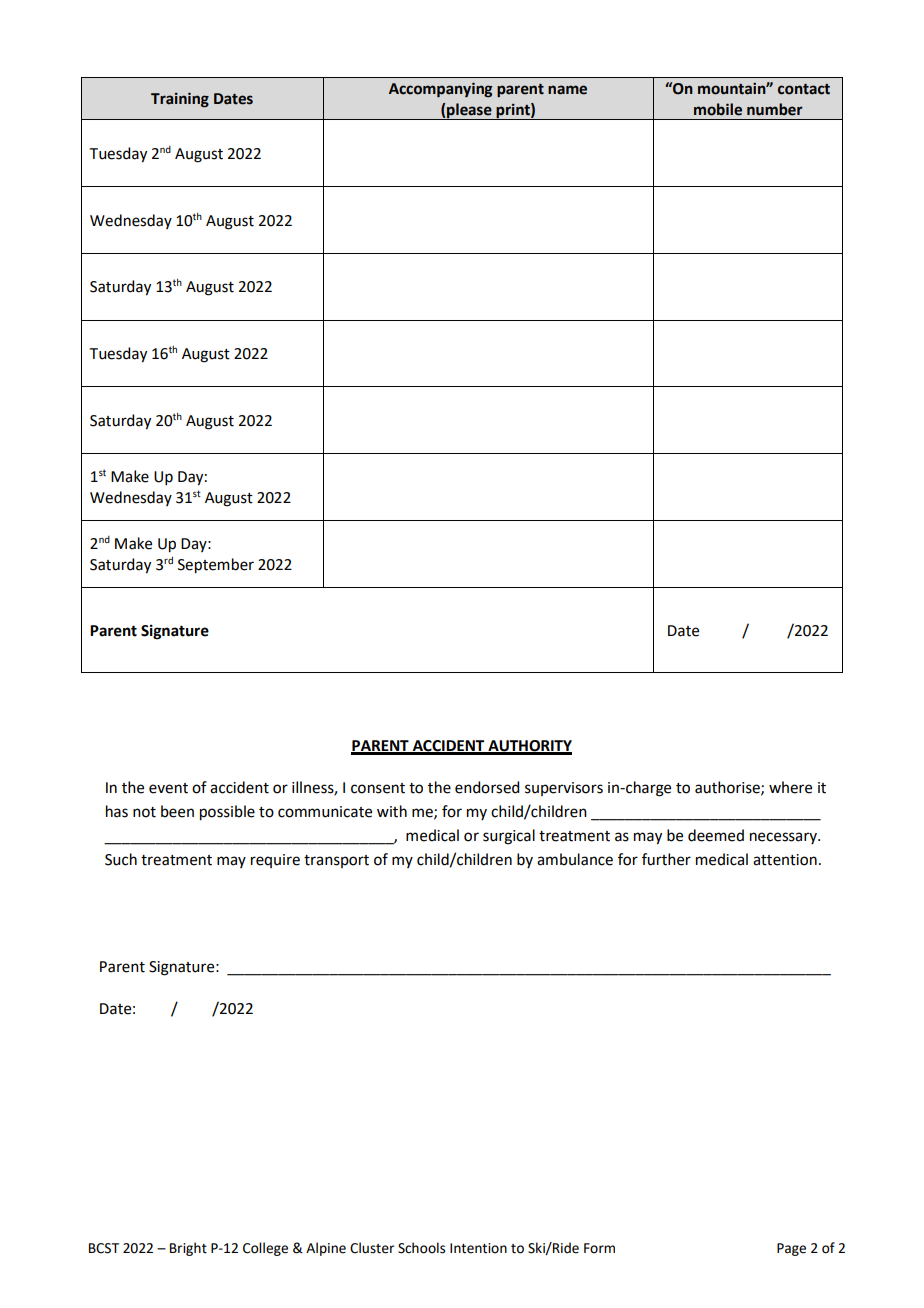 The image size is (924, 1308). Describe the element at coordinates (440, 90) in the screenshot. I see `Accompanying` at that location.
